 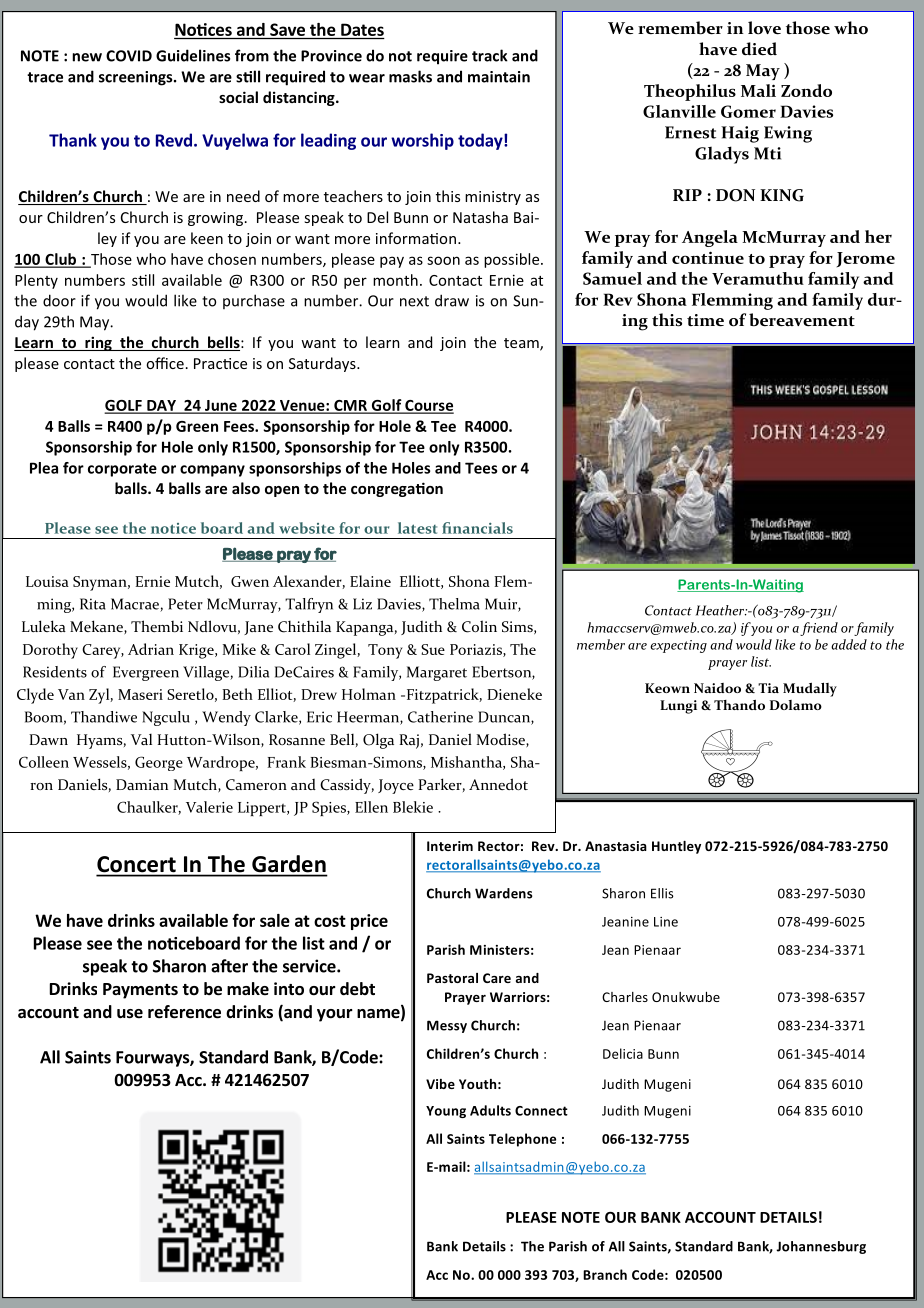 What do you see at coordinates (768, 688) in the screenshot?
I see `Tia` at bounding box center [768, 688].
